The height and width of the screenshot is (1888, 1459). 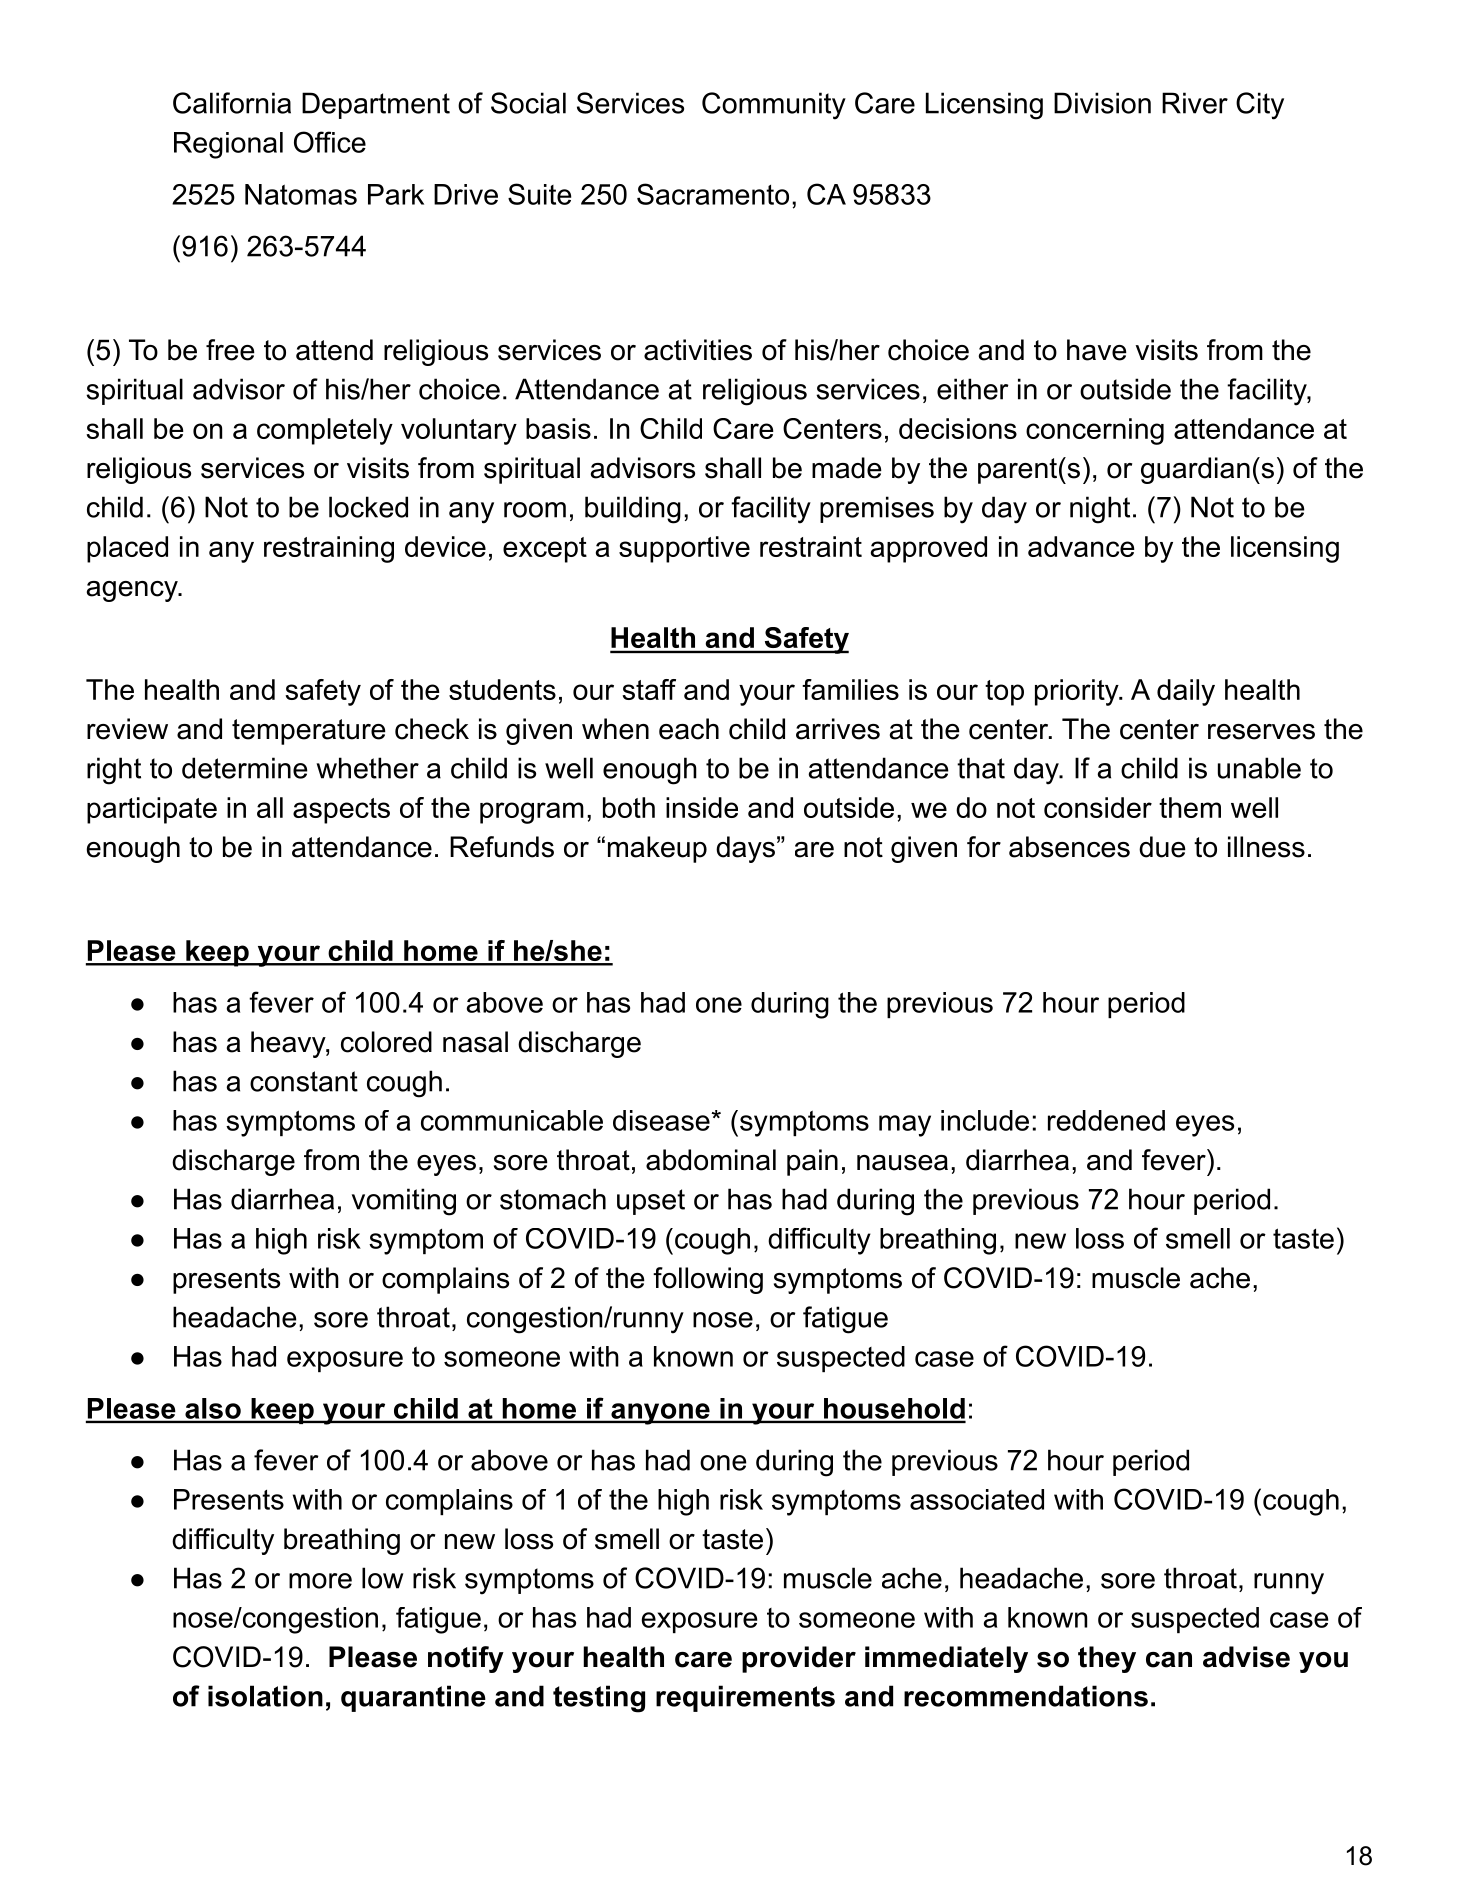 What do you see at coordinates (662, 1120) in the screenshot?
I see `disease` at bounding box center [662, 1120].
